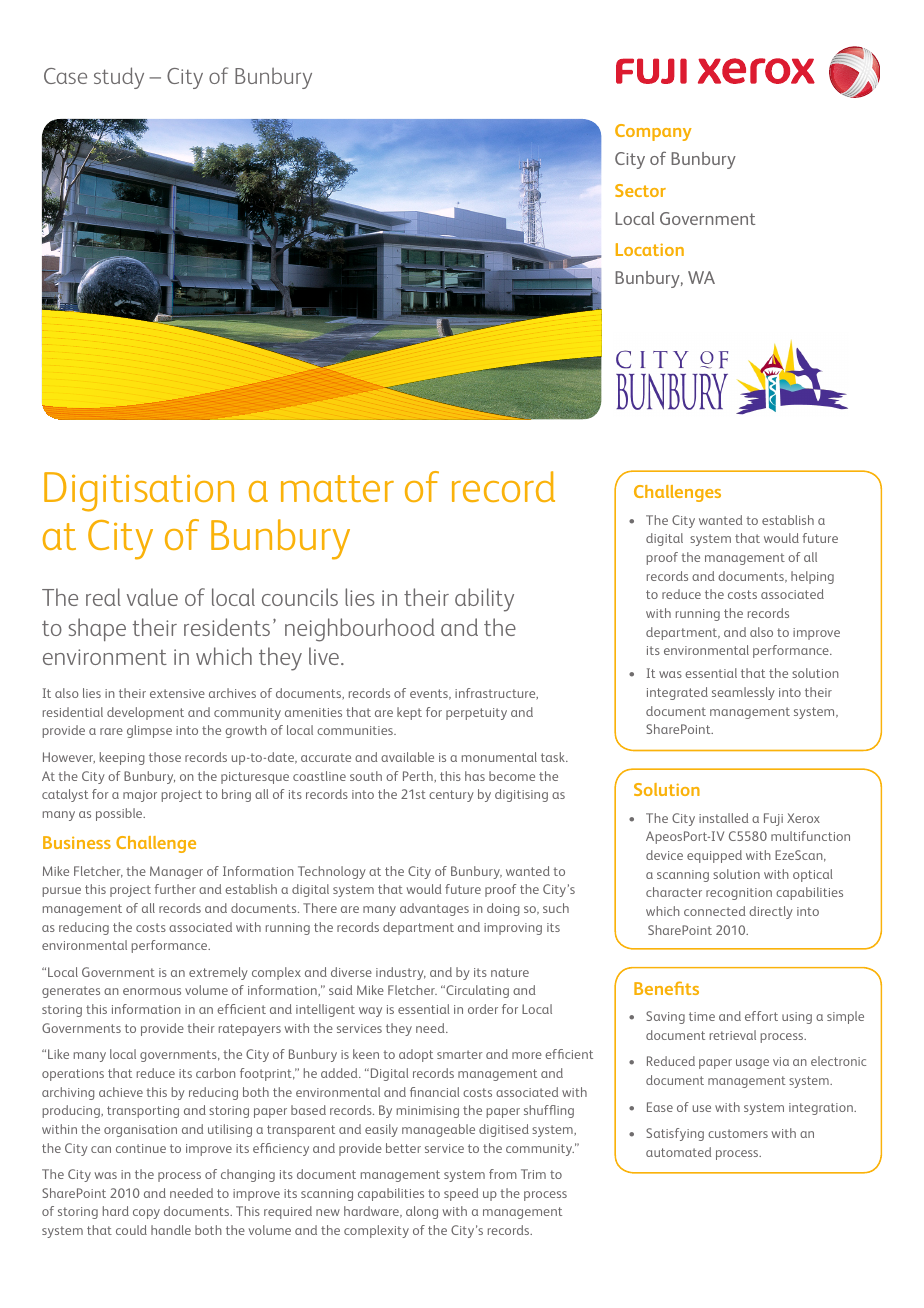 This image has width=924, height=1308. Describe the element at coordinates (119, 78) in the image. I see `study` at that location.
